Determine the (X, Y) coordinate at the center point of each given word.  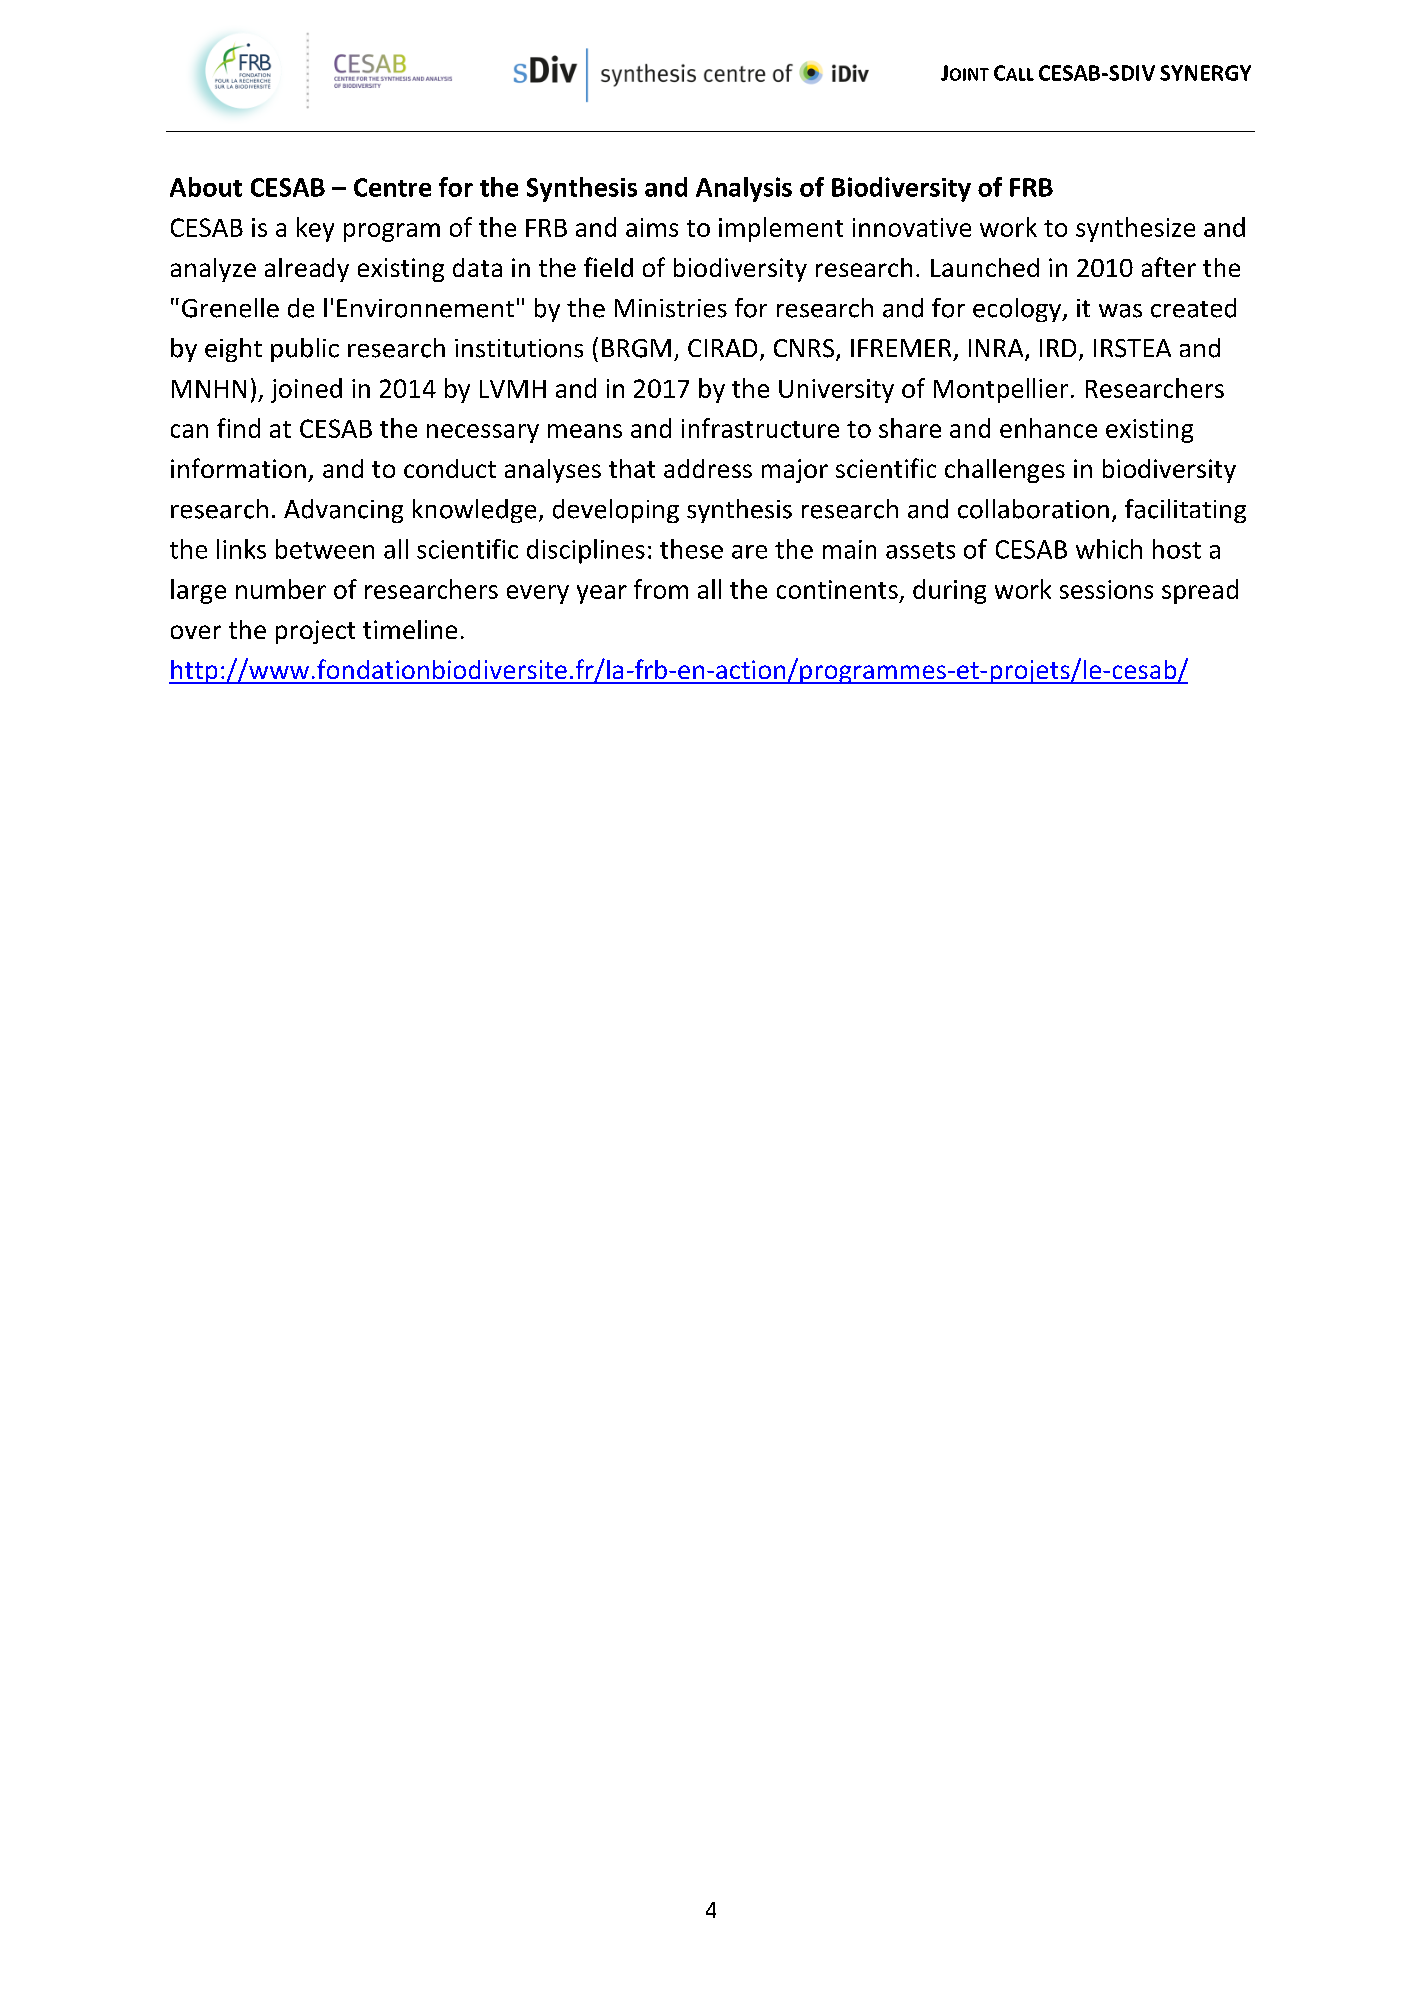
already (307, 270)
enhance (1048, 428)
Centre (392, 187)
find (238, 428)
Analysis (744, 189)
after (1169, 267)
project (315, 632)
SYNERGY (1205, 73)
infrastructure (760, 428)
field (608, 267)
